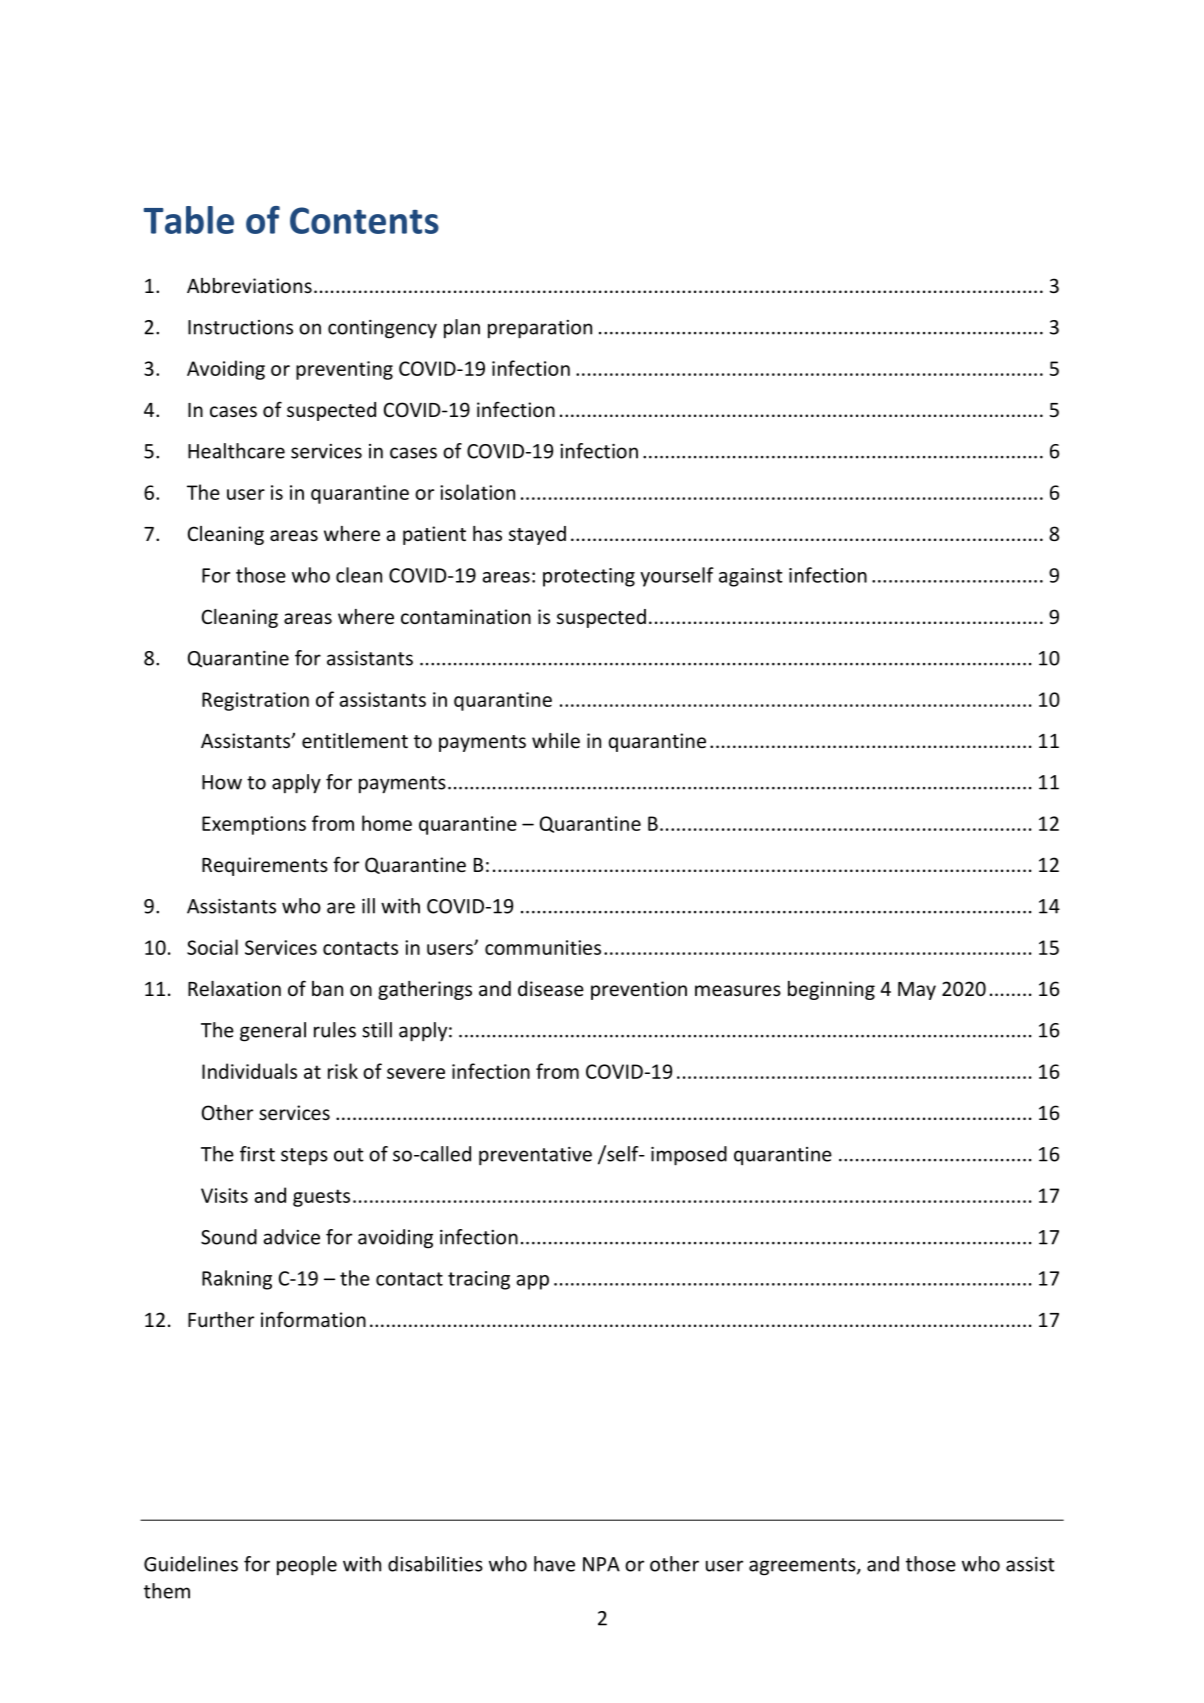 The image size is (1204, 1703). Describe the element at coordinates (554, 1564) in the screenshot. I see `have` at that location.
